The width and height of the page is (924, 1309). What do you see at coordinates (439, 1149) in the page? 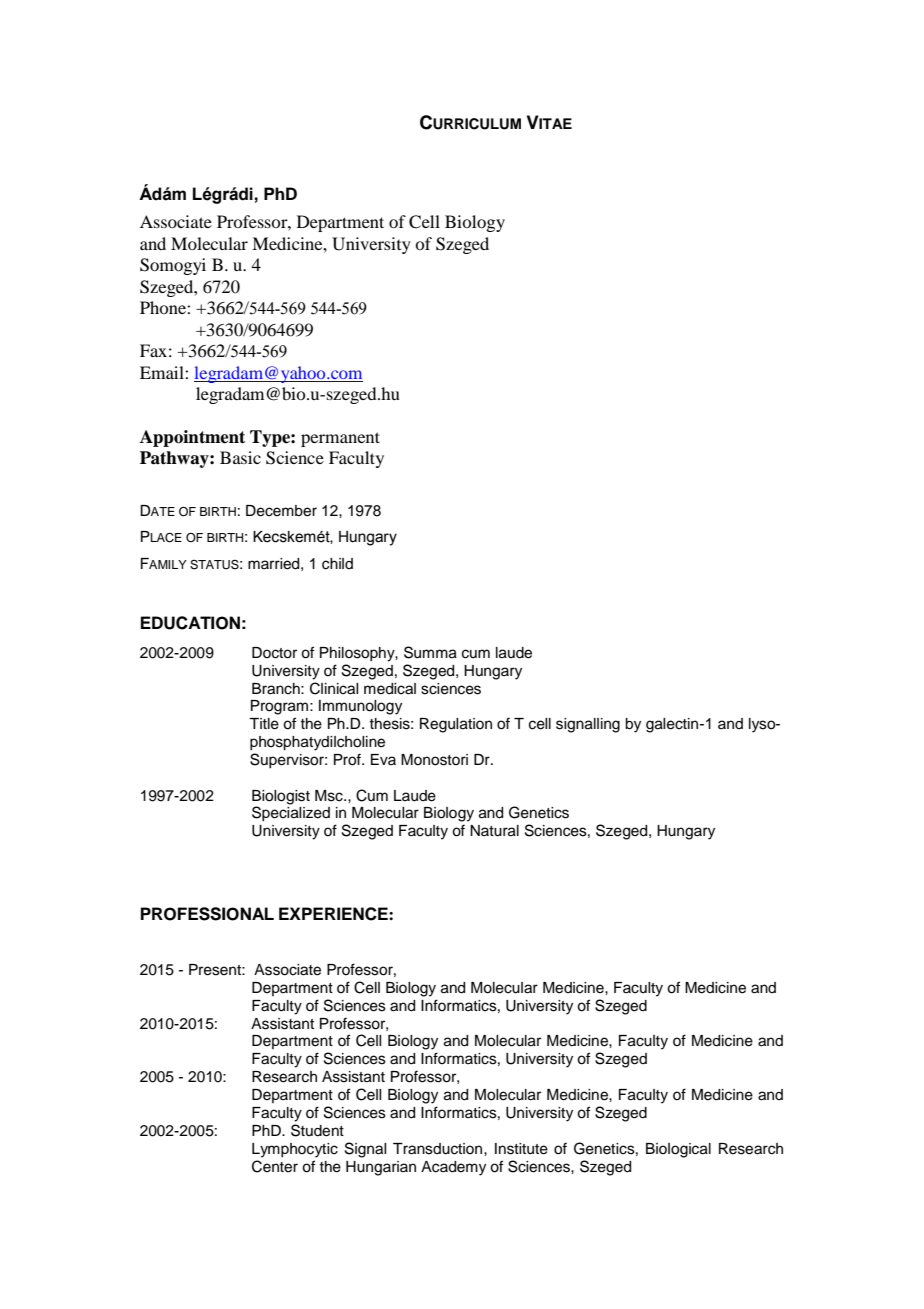
I see `Transduction` at bounding box center [439, 1149].
